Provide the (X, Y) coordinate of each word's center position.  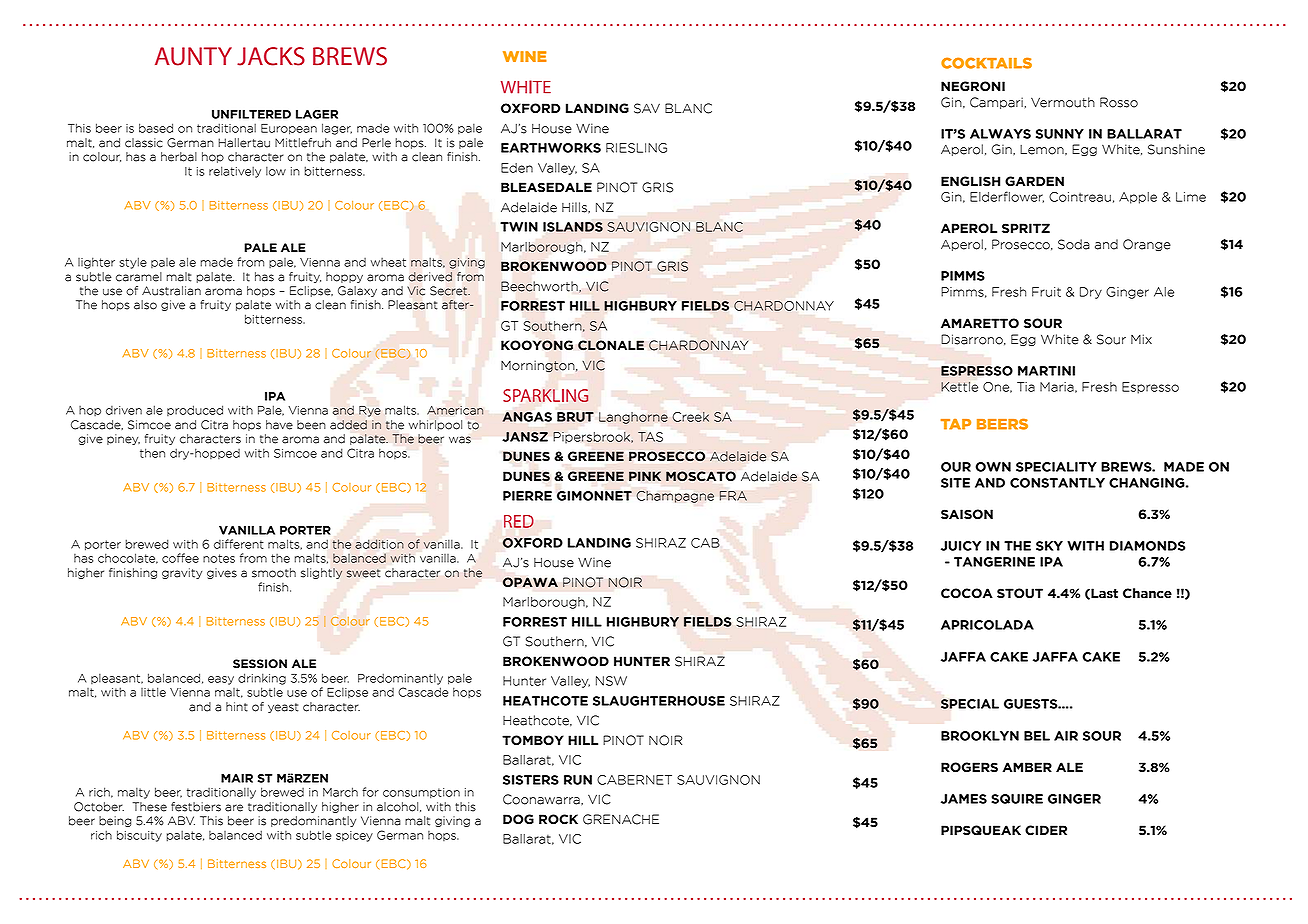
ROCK (558, 819)
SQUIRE (1017, 799)
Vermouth (1063, 102)
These (150, 807)
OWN (993, 467)
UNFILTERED (251, 114)
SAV (647, 108)
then (152, 453)
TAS (650, 437)
